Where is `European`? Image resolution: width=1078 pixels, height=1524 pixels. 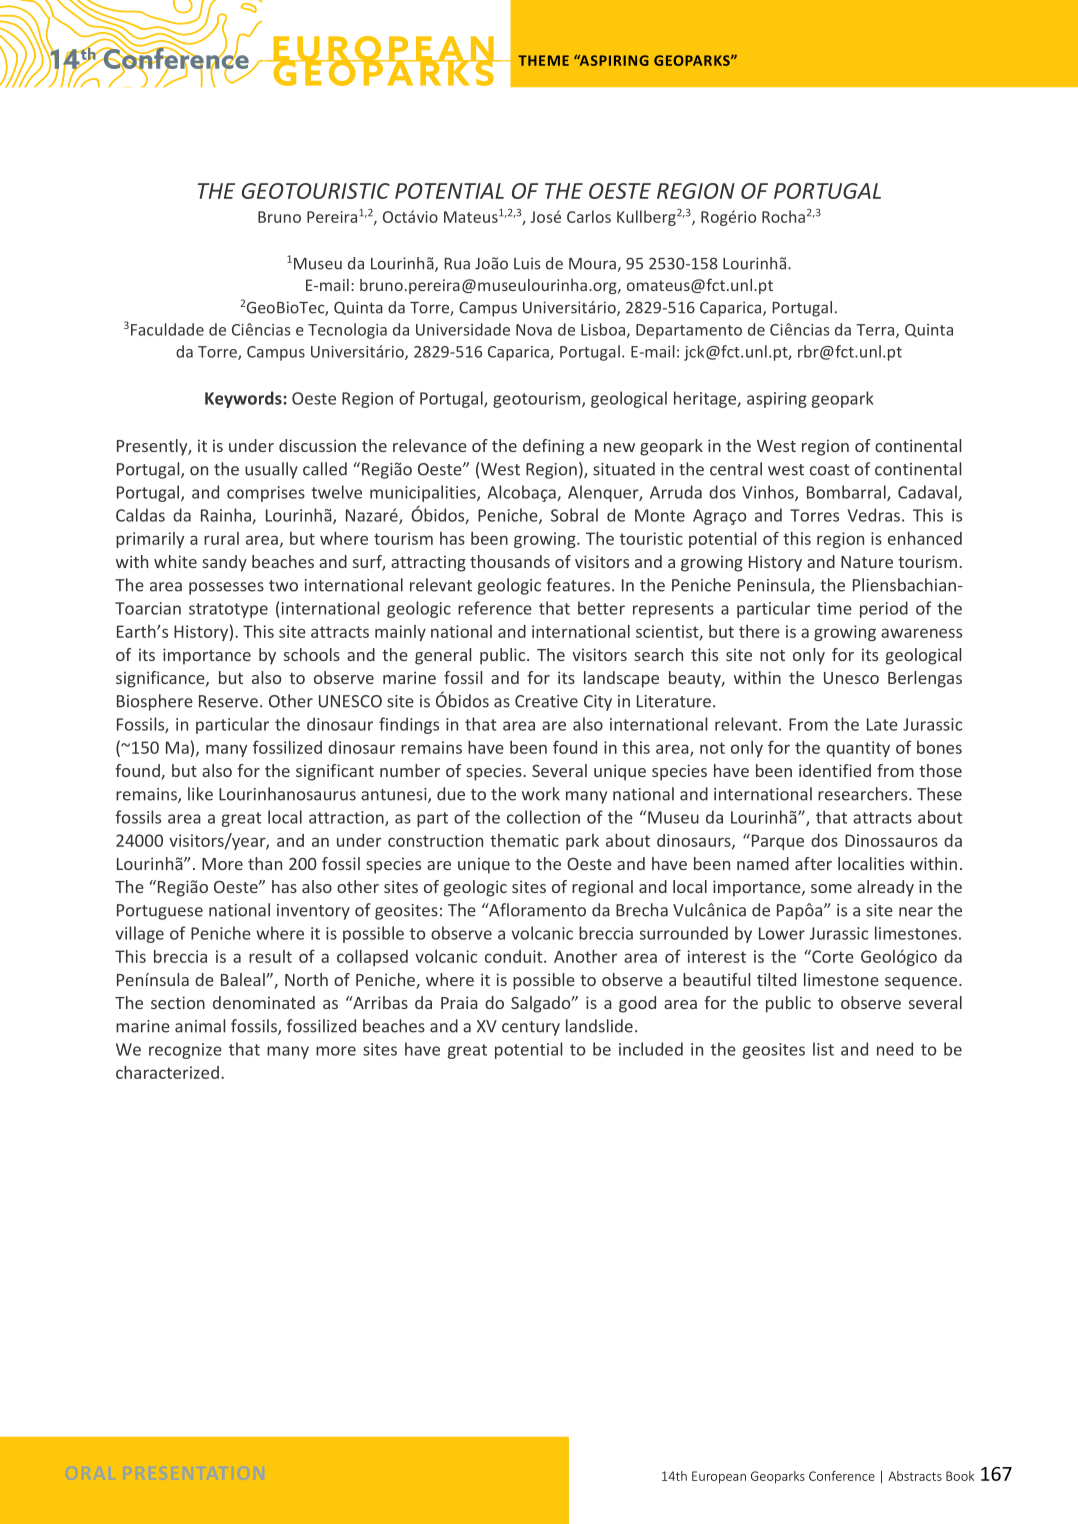 European is located at coordinates (719, 1477).
